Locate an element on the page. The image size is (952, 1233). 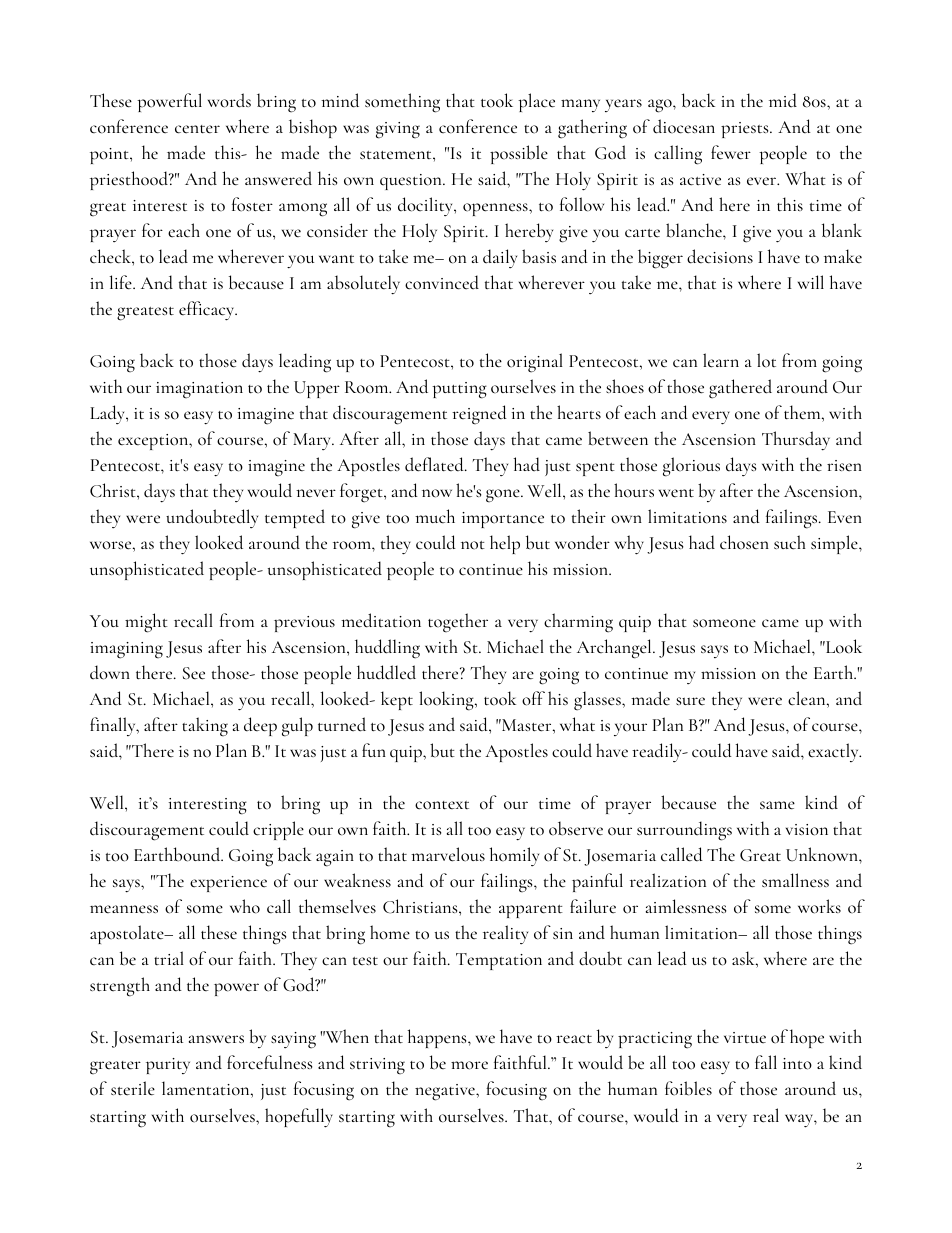
purity is located at coordinates (168, 1066).
